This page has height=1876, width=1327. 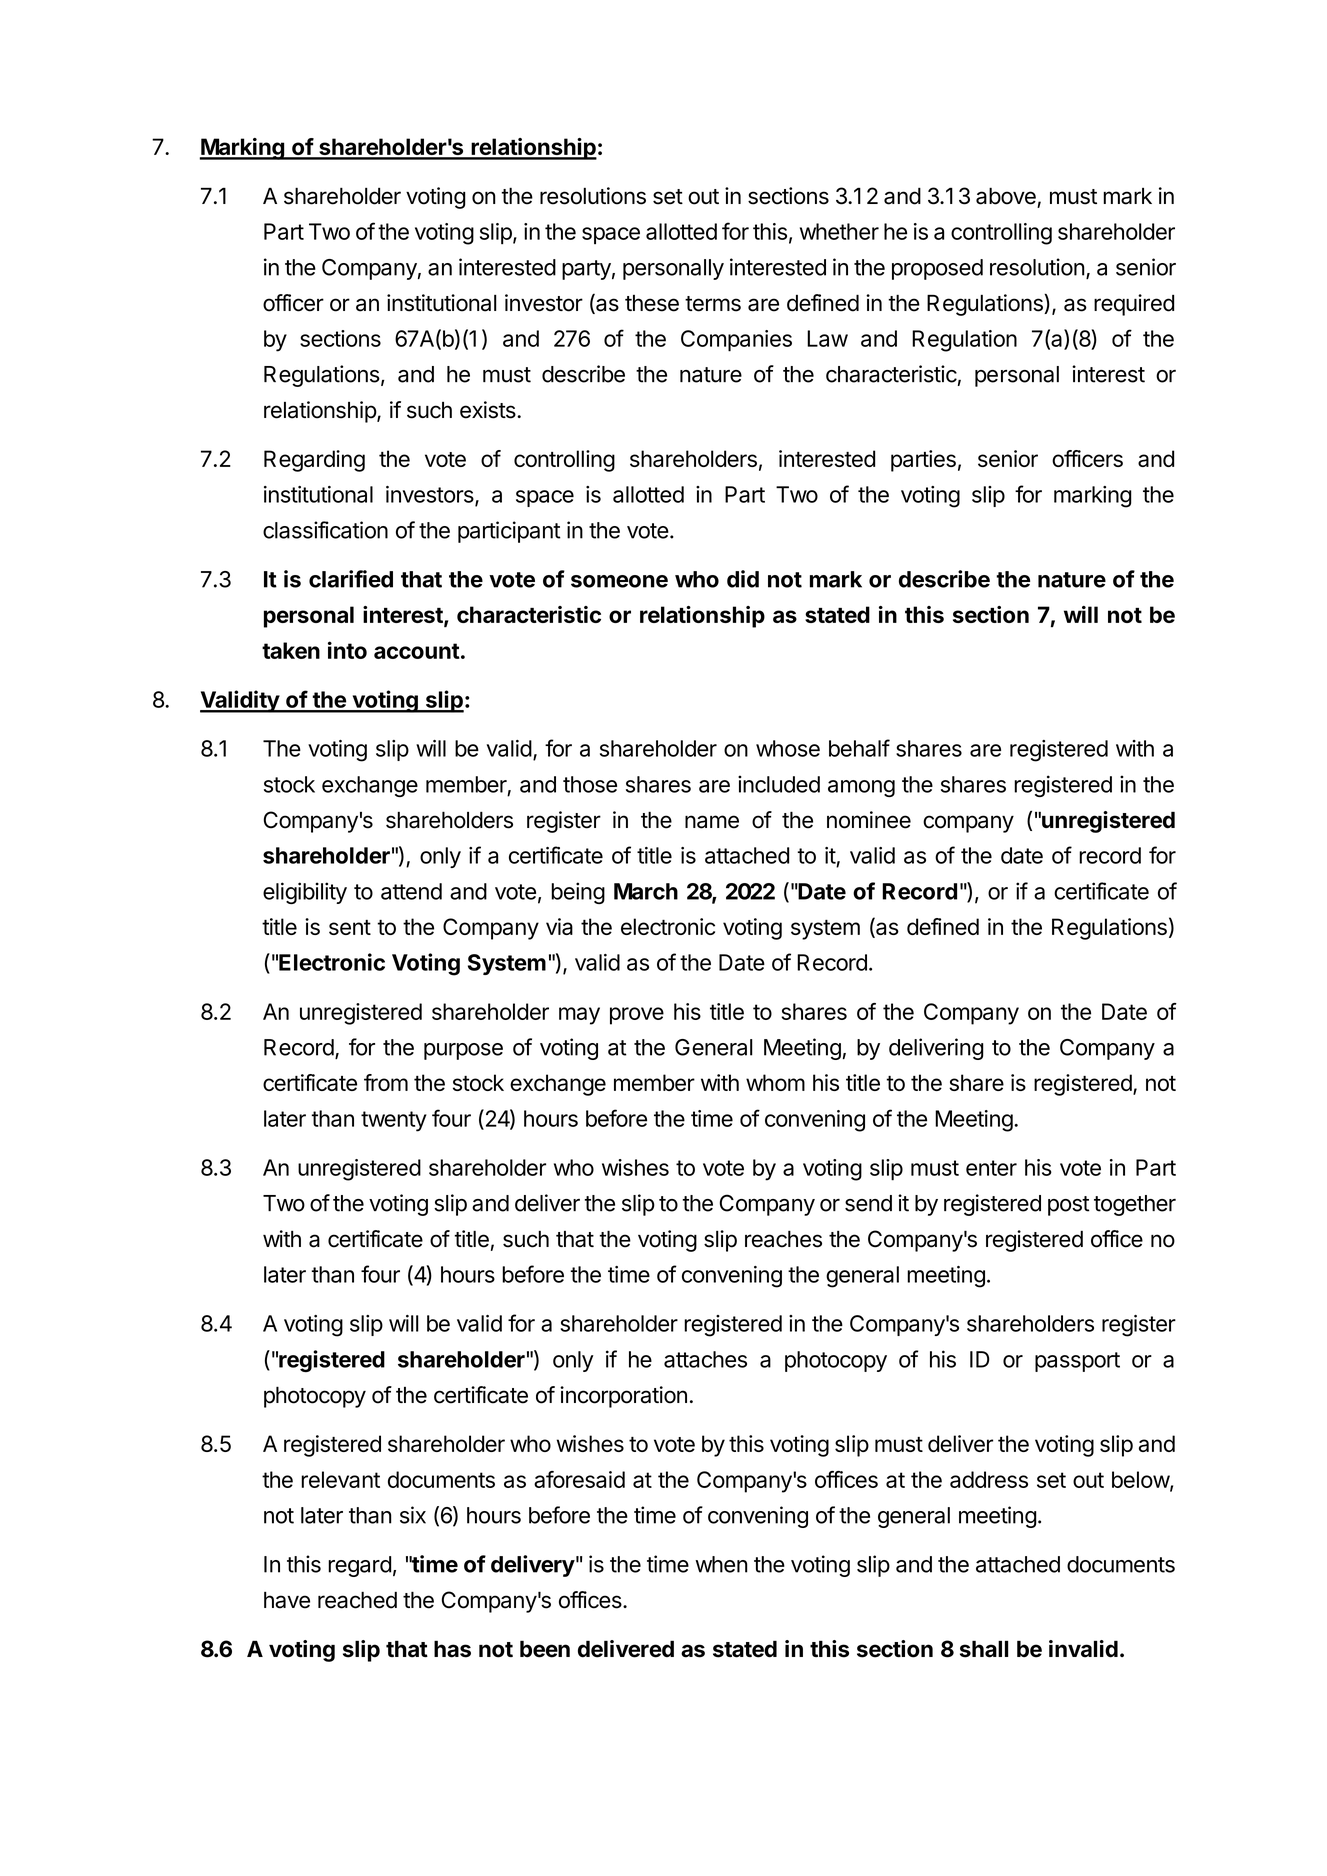 I want to click on above, so click(x=1006, y=196).
